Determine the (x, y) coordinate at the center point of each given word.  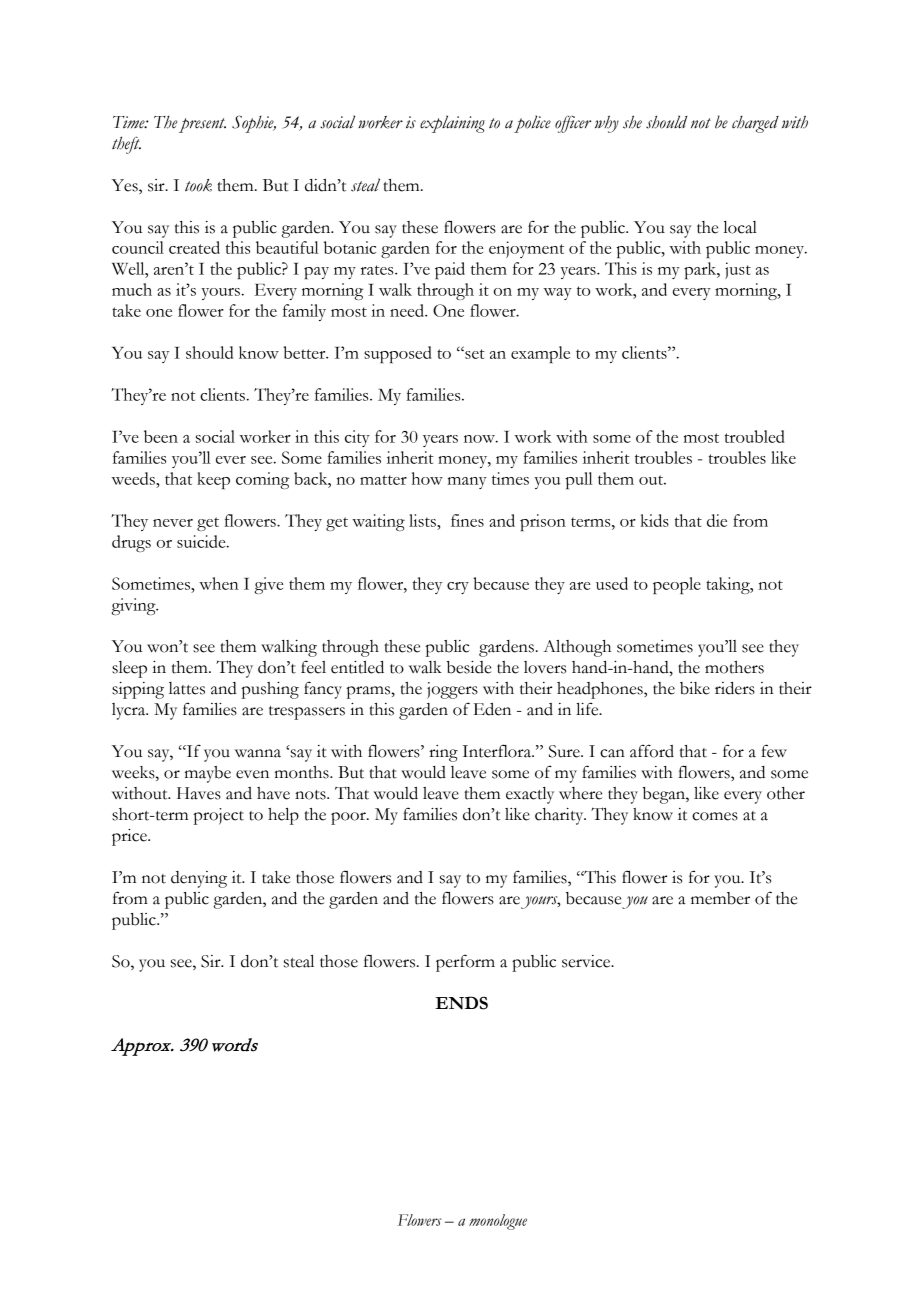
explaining (452, 124)
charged (755, 124)
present (202, 125)
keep (213, 480)
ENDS (461, 1003)
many (467, 483)
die (717, 520)
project (219, 816)
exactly (530, 795)
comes (715, 816)
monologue (498, 1222)
